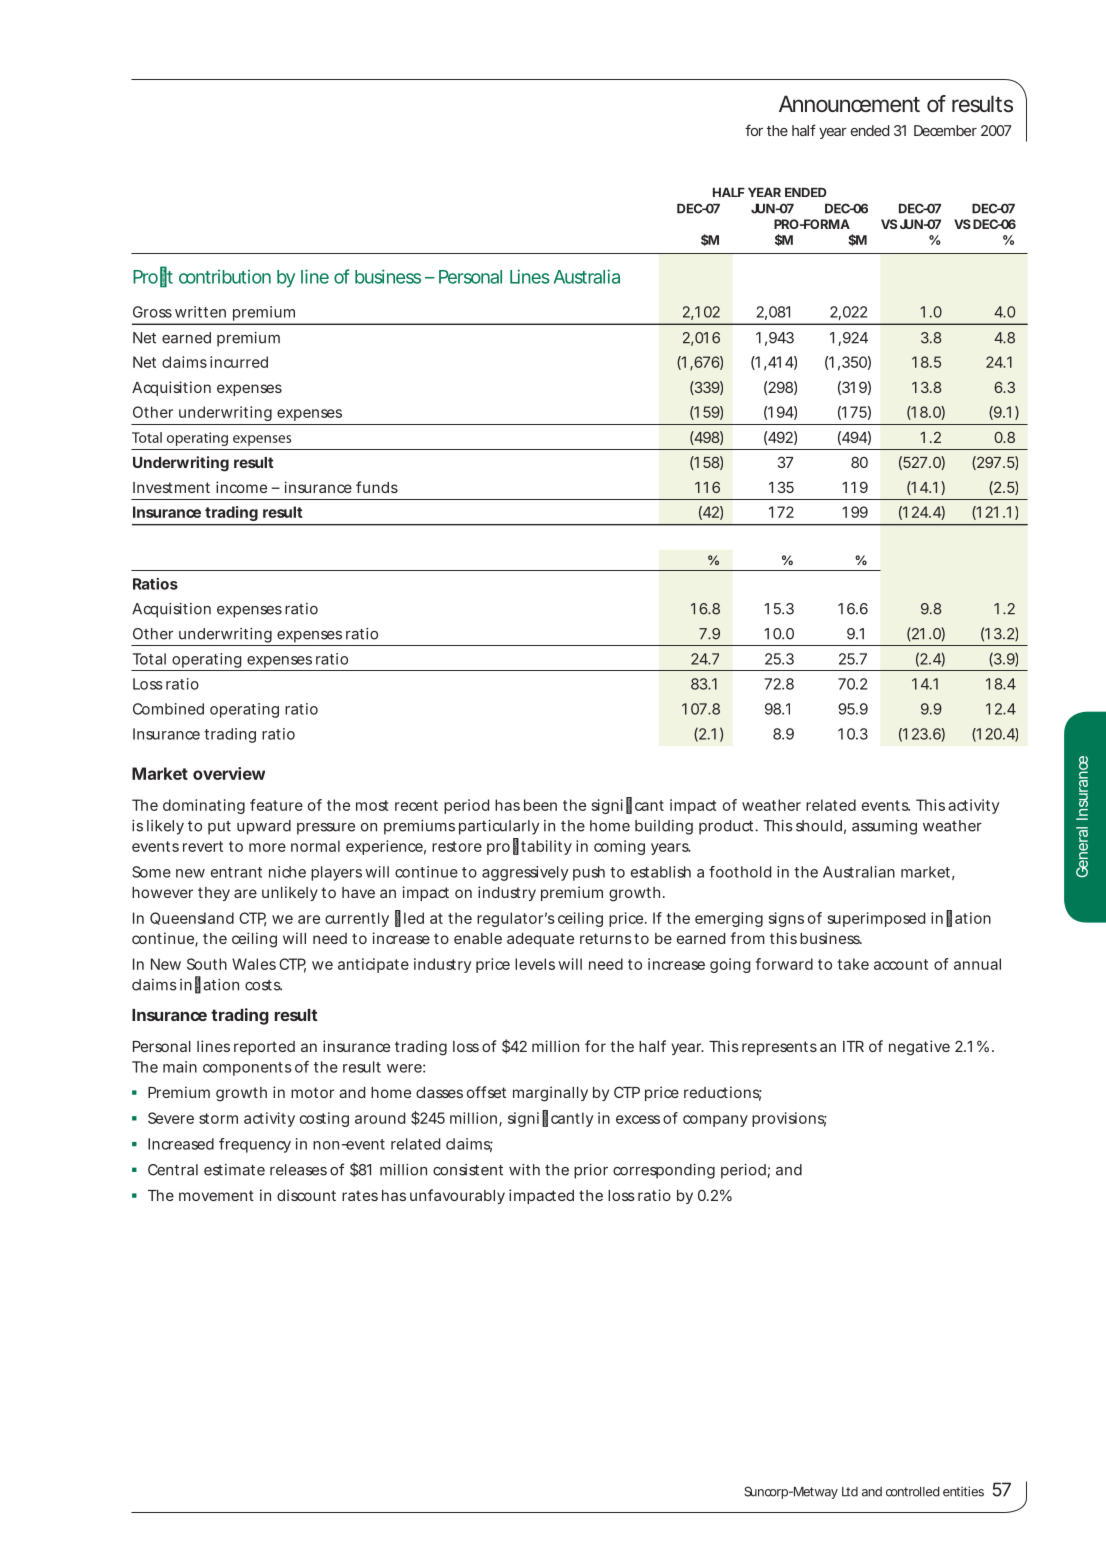 The image size is (1106, 1566). What do you see at coordinates (225, 276) in the screenshot?
I see `contribution` at bounding box center [225, 276].
